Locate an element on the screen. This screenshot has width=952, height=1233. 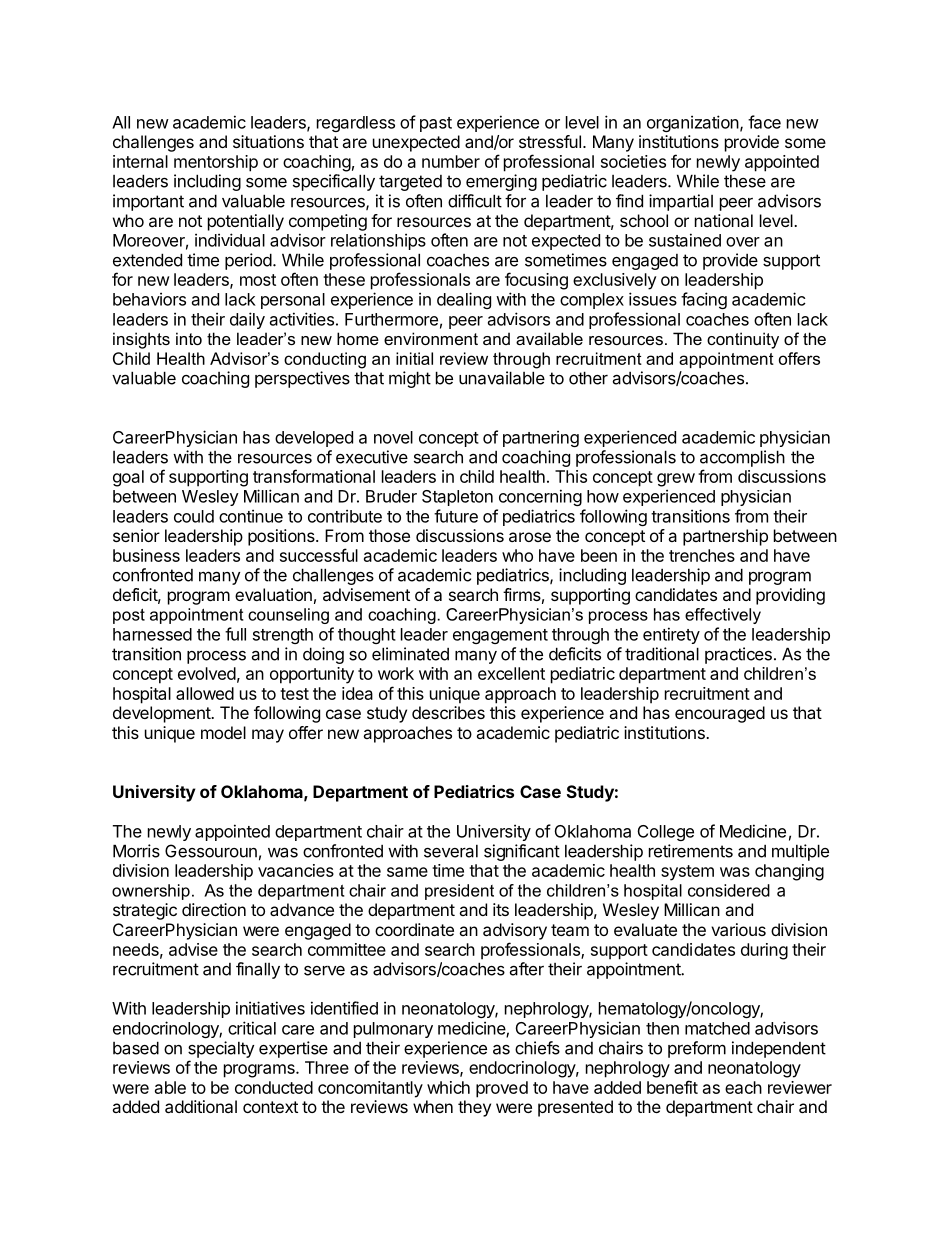
engagement is located at coordinates (500, 636).
